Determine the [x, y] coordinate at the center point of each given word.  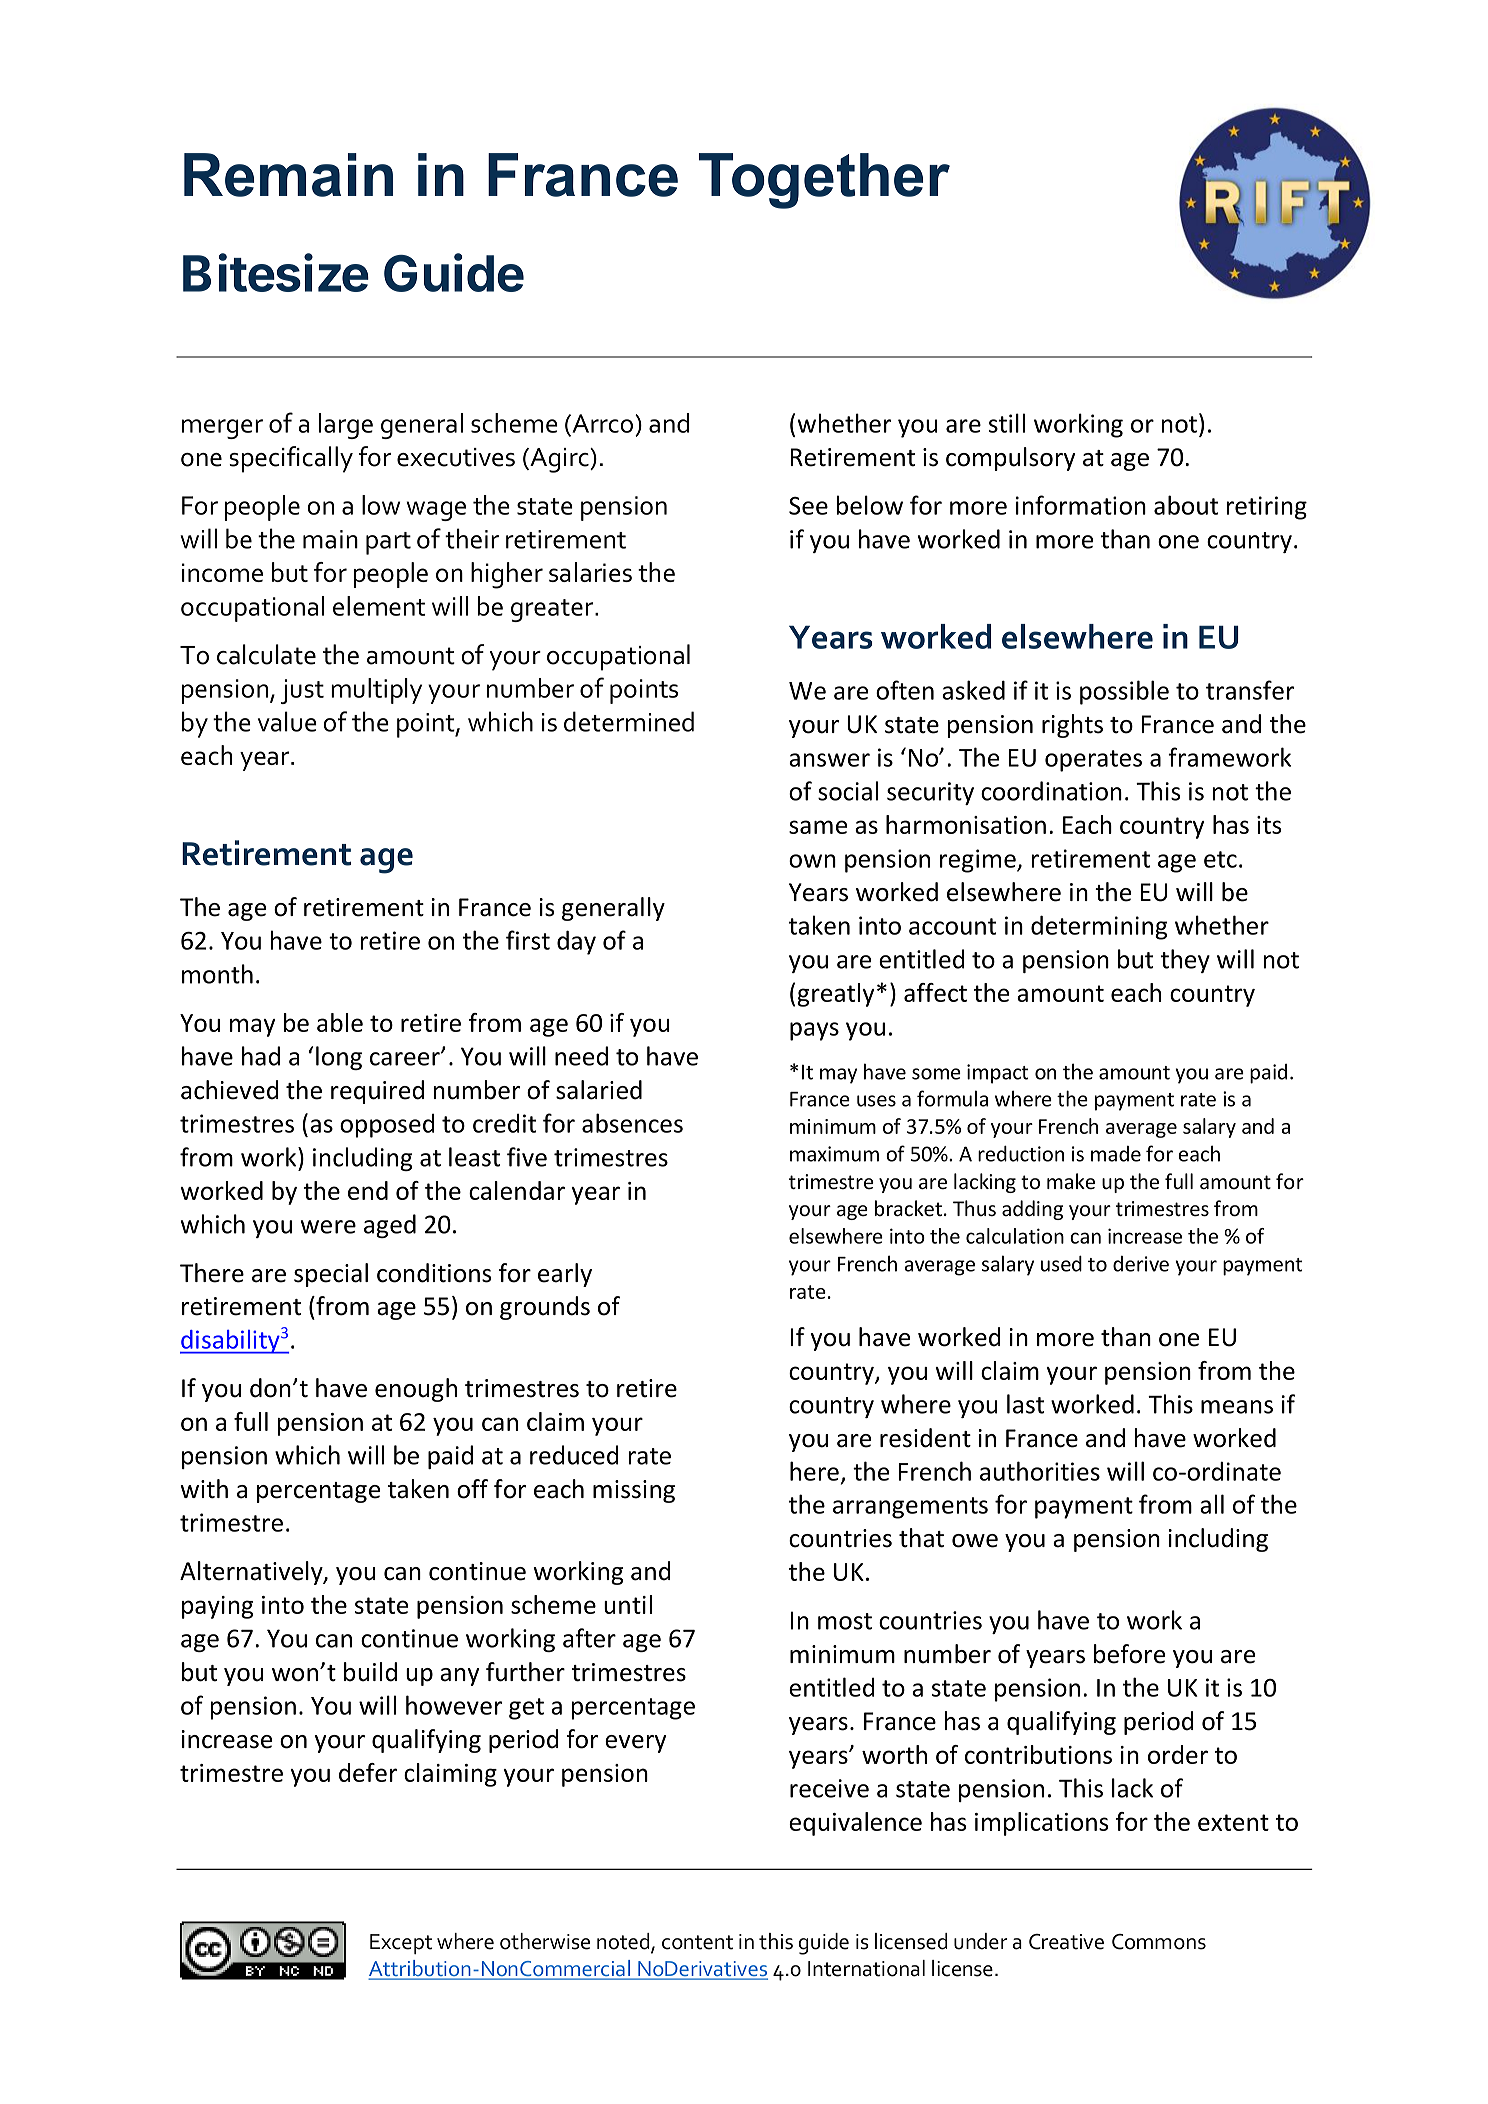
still [1007, 423]
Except [401, 1944]
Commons [1159, 1942]
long [339, 1058]
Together [824, 181]
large [346, 426]
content [697, 1942]
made [1116, 1154]
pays [814, 1031]
